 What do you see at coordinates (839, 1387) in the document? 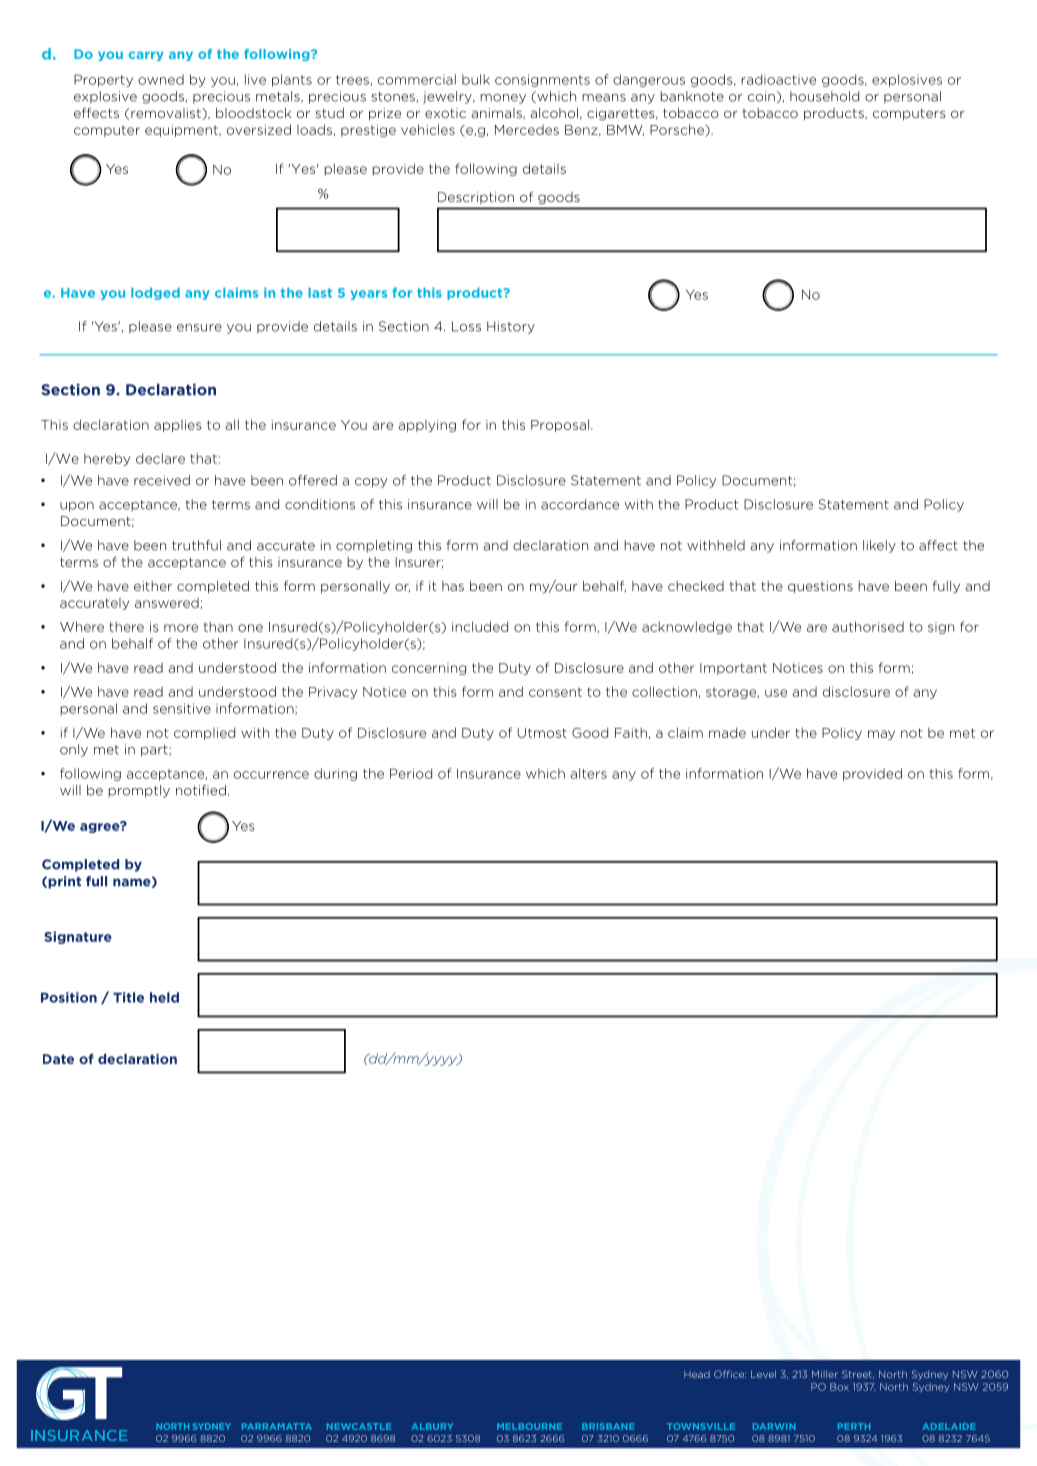
I see `Box` at bounding box center [839, 1387].
